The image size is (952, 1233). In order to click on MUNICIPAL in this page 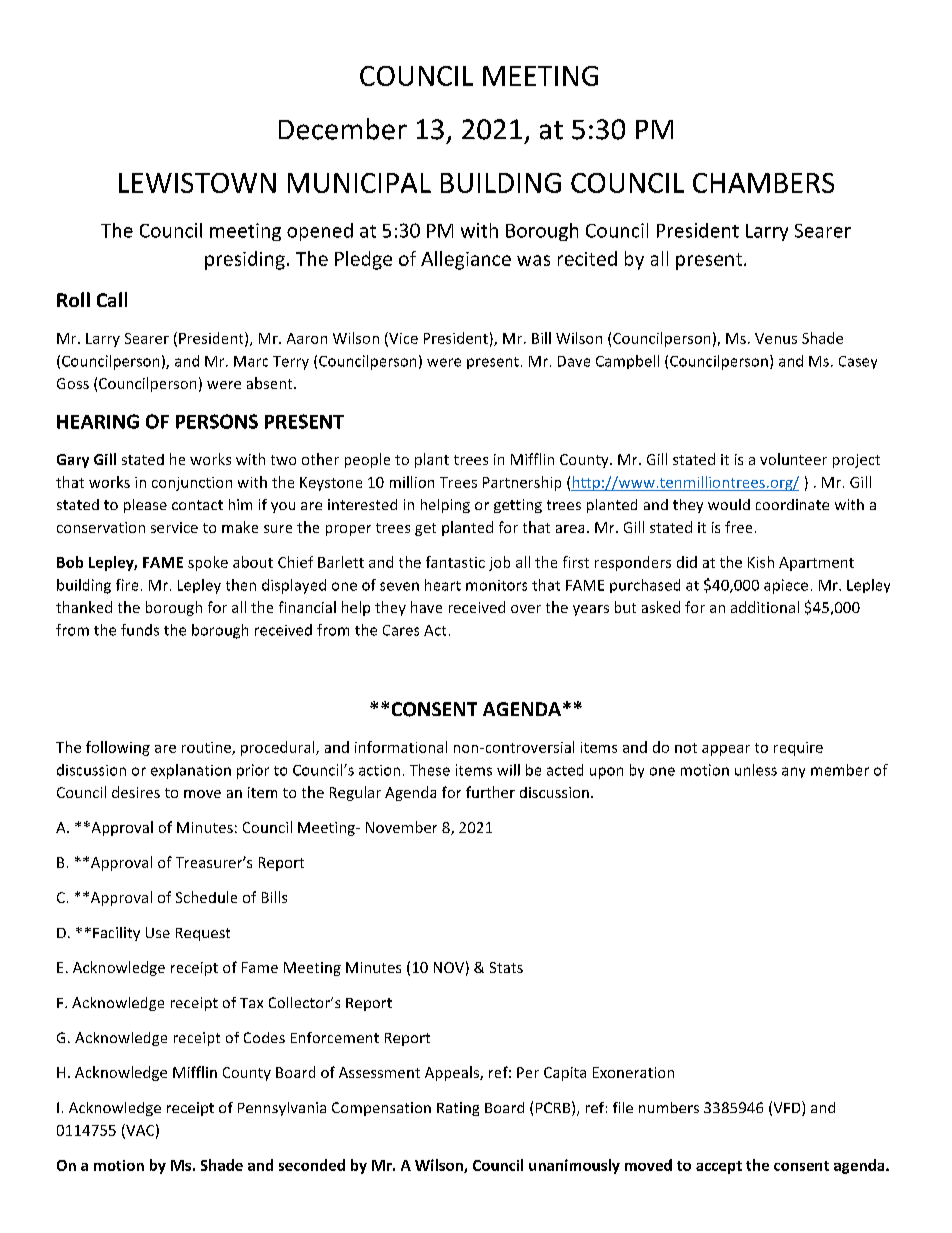, I will do `click(359, 183)`.
